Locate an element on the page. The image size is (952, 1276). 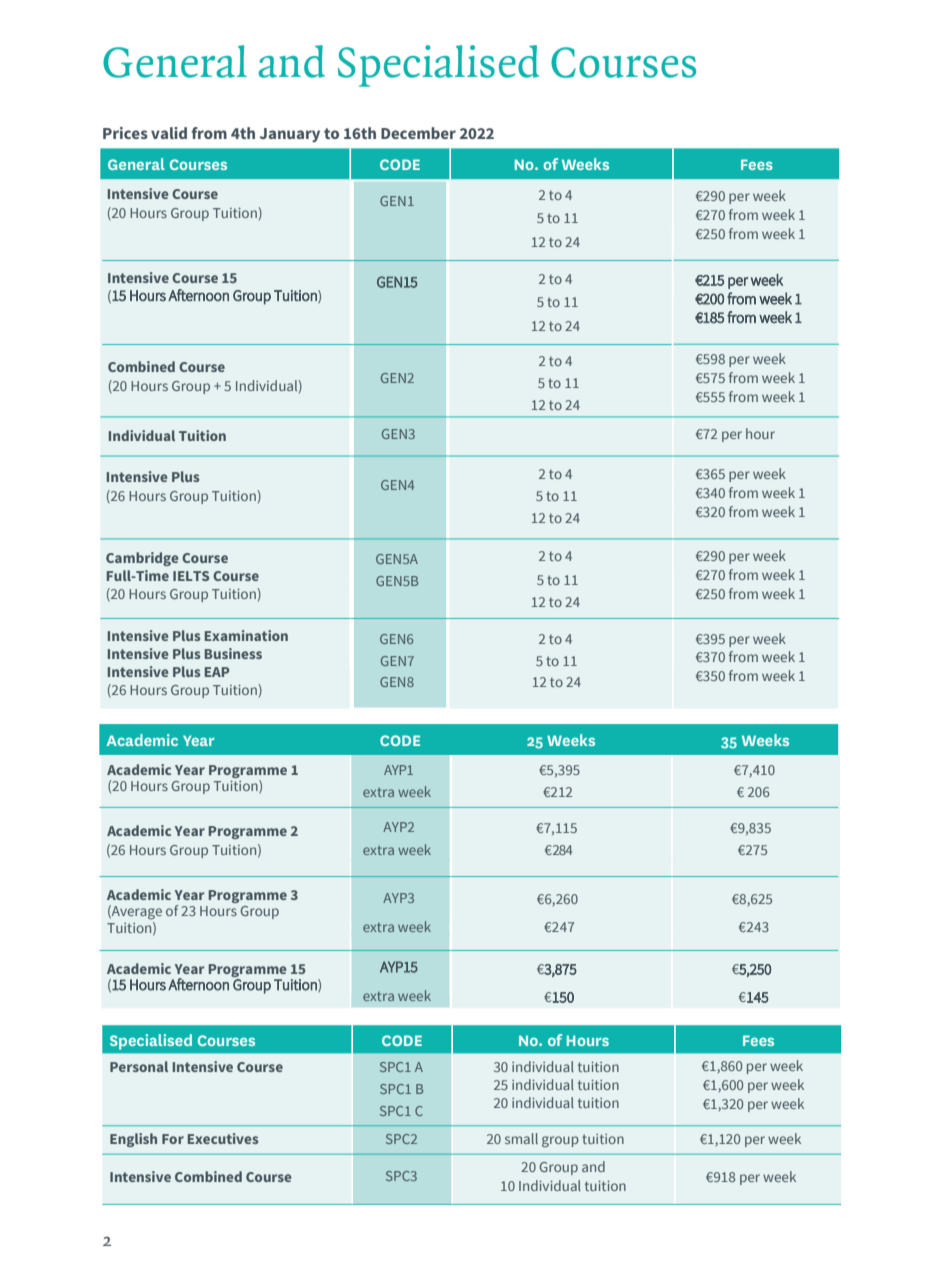
small is located at coordinates (521, 1138).
